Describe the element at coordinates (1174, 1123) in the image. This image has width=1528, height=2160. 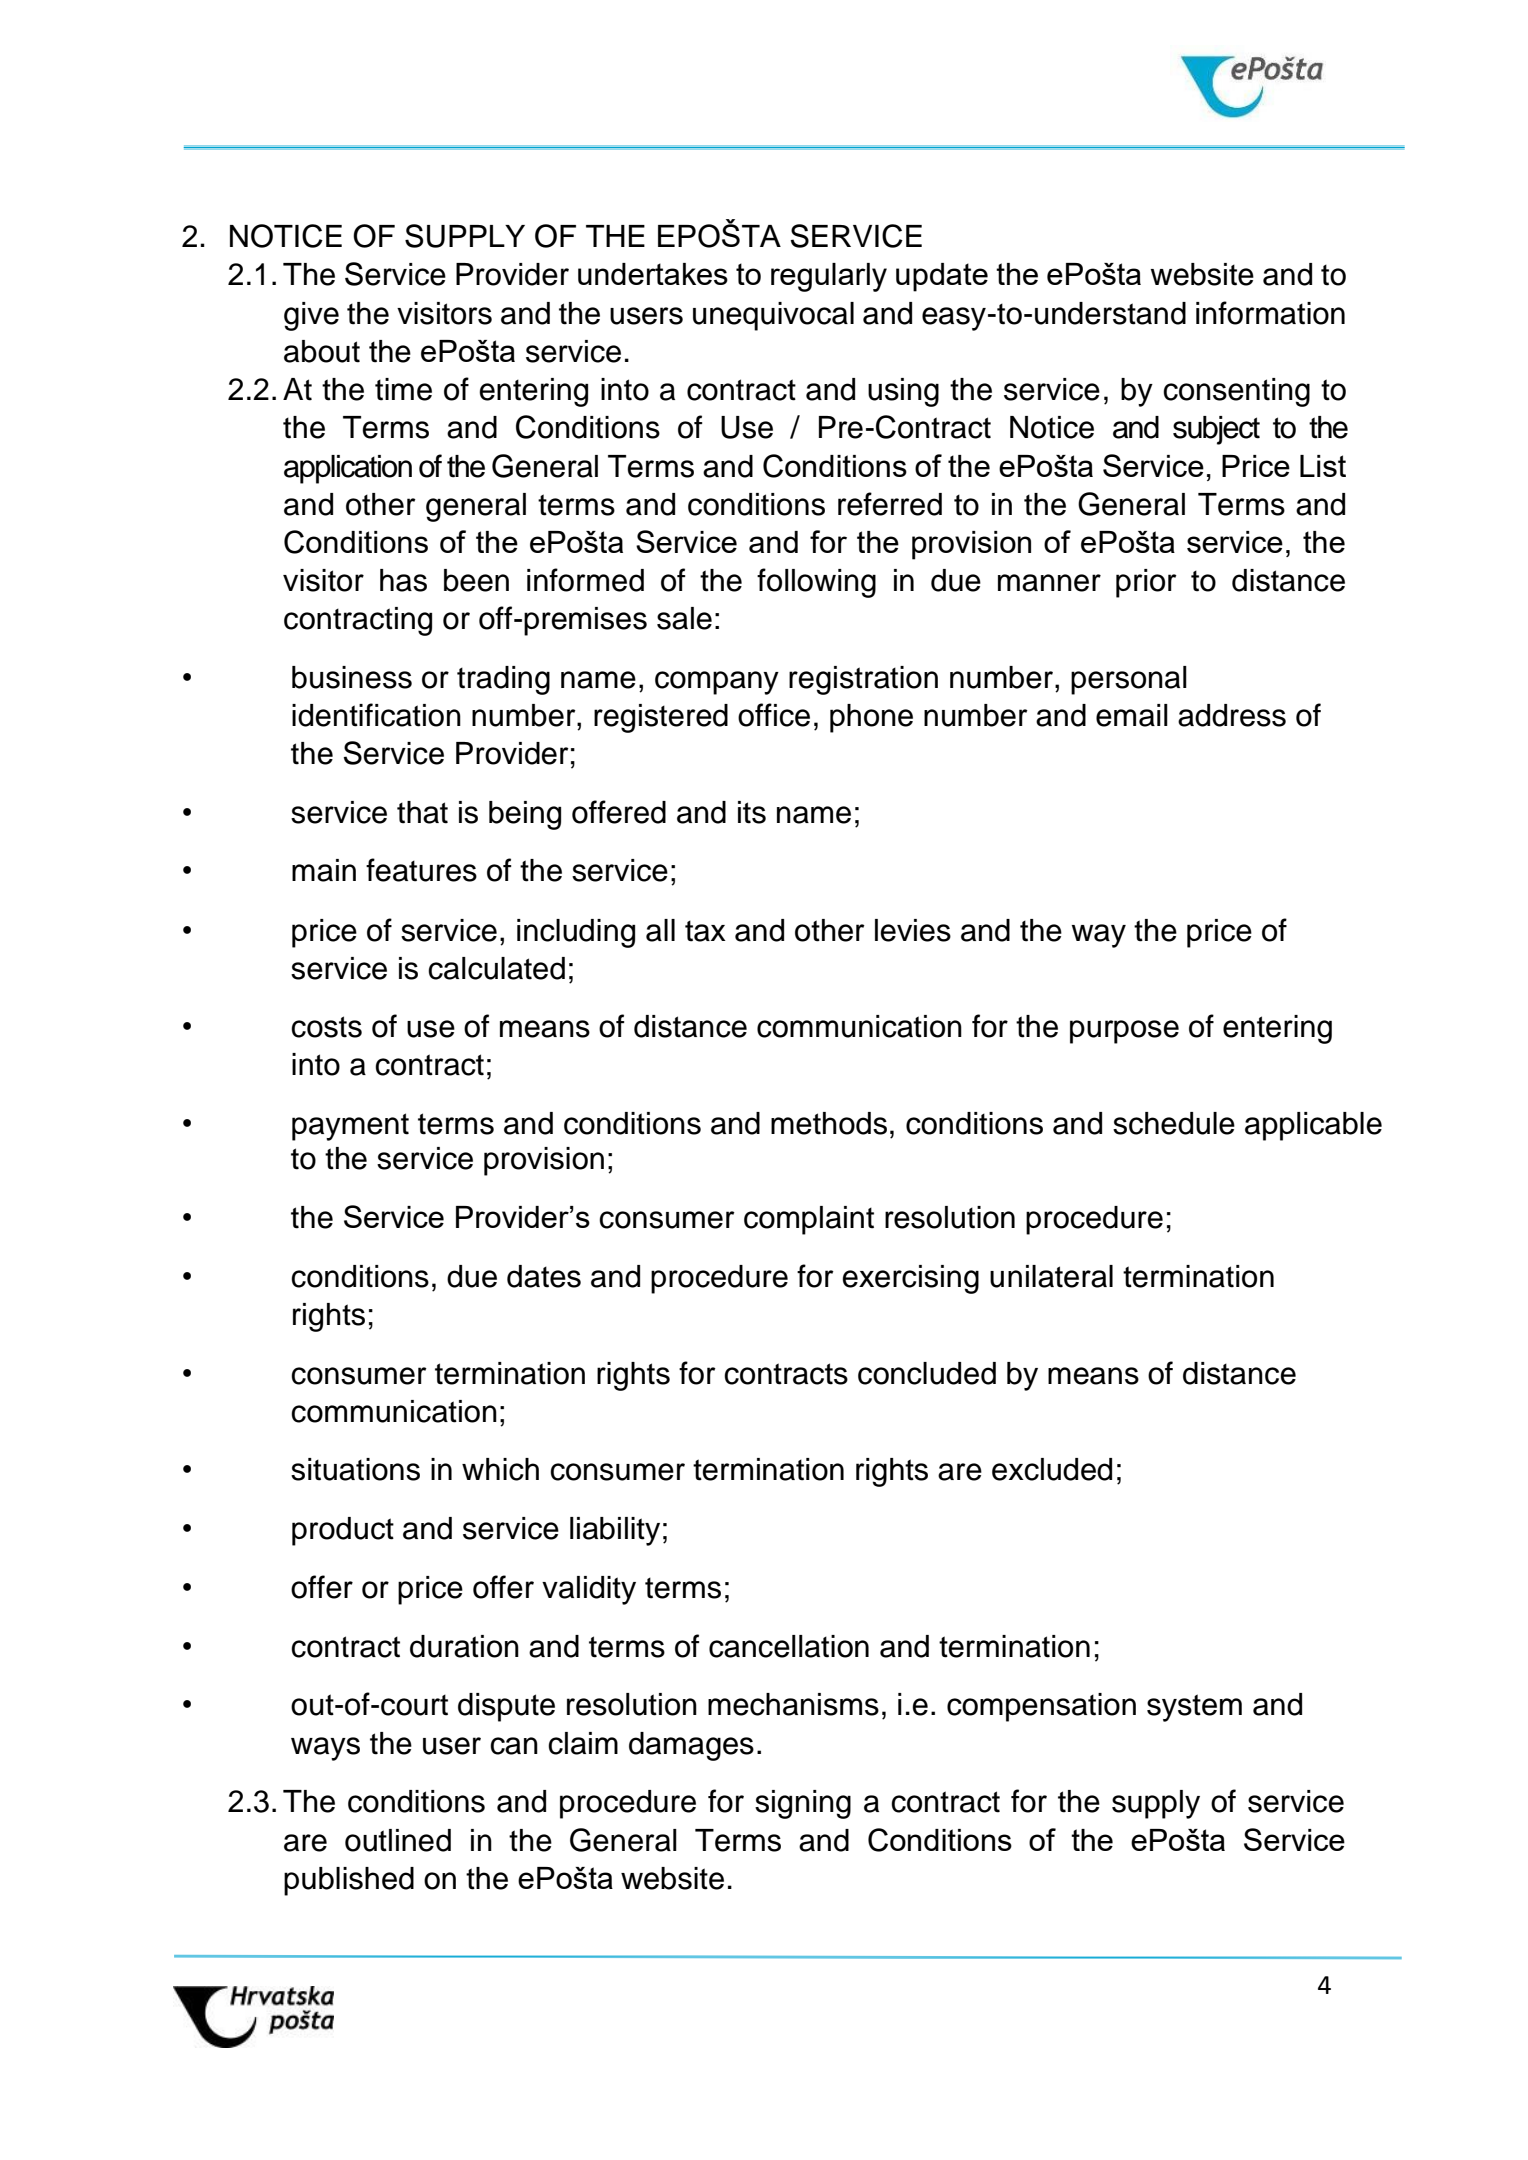
I see `schedule` at that location.
